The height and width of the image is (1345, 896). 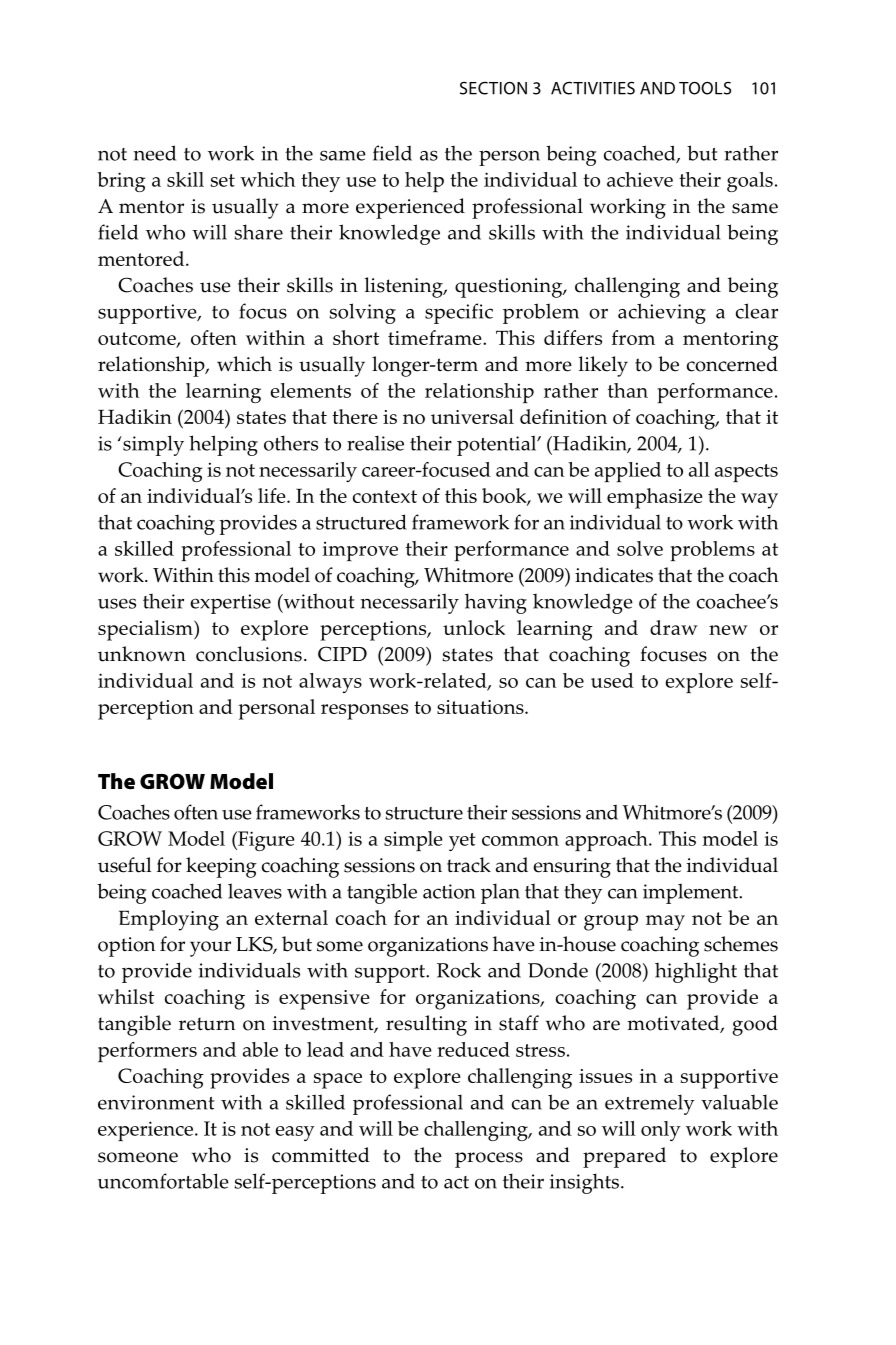 What do you see at coordinates (705, 88) in the image?
I see `TOOLS` at bounding box center [705, 88].
